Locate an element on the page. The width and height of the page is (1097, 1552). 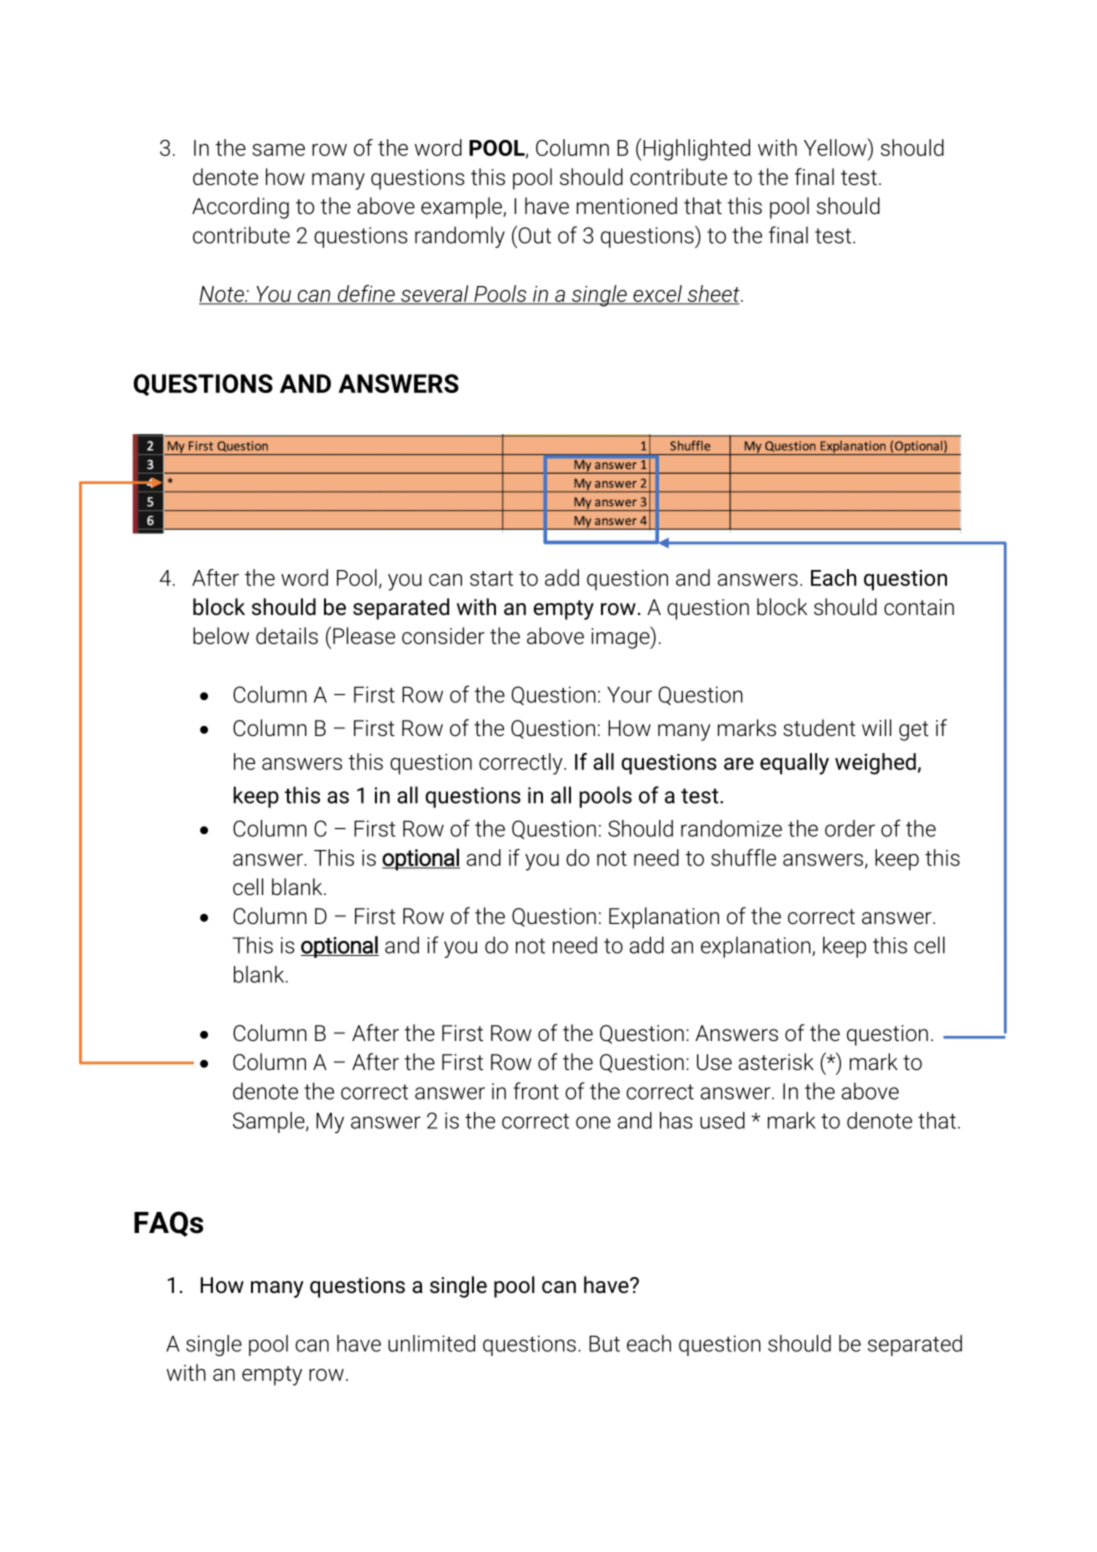
same is located at coordinates (278, 150).
